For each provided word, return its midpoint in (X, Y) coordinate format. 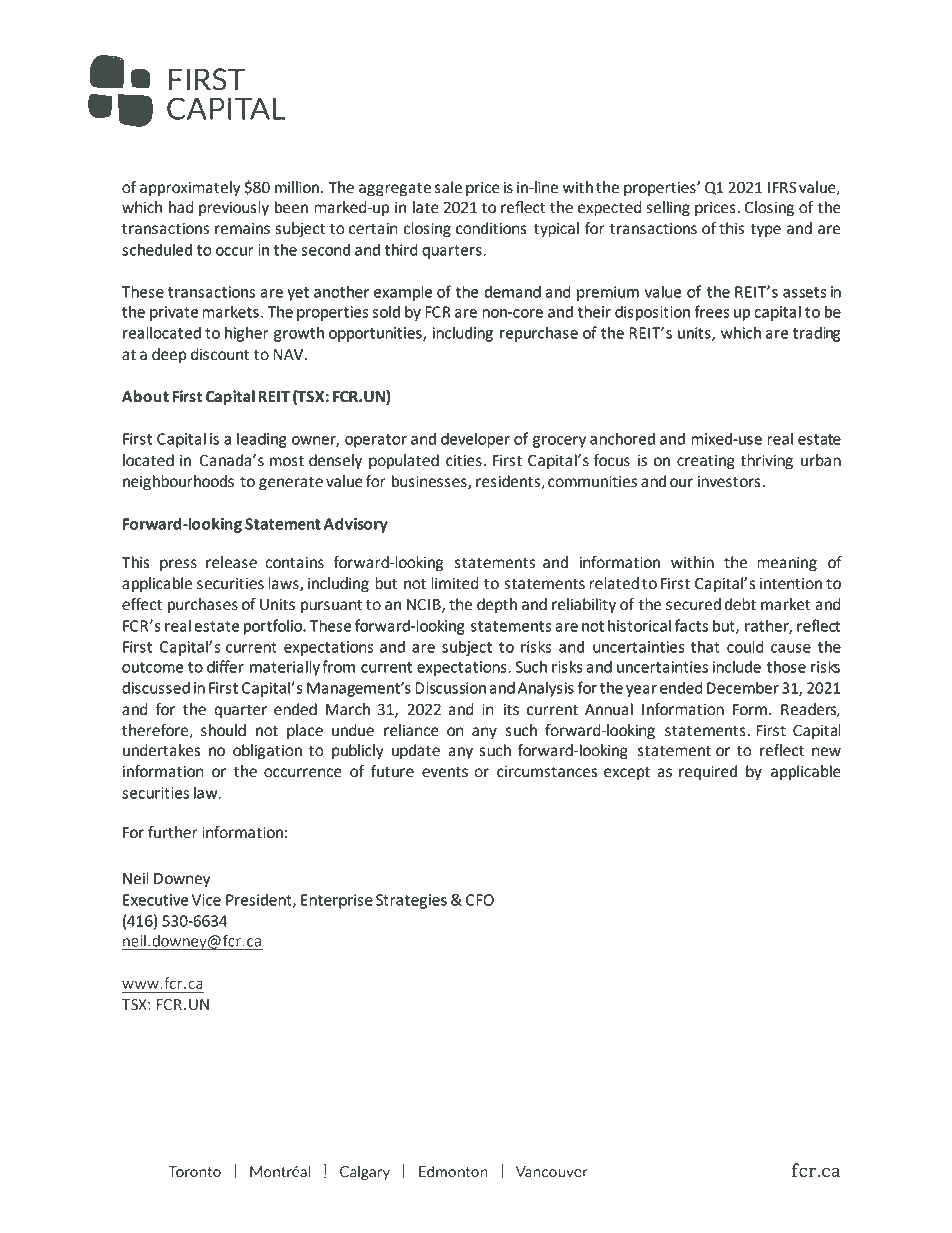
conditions (491, 228)
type (765, 230)
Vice (206, 900)
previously (234, 209)
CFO (480, 900)
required (708, 773)
